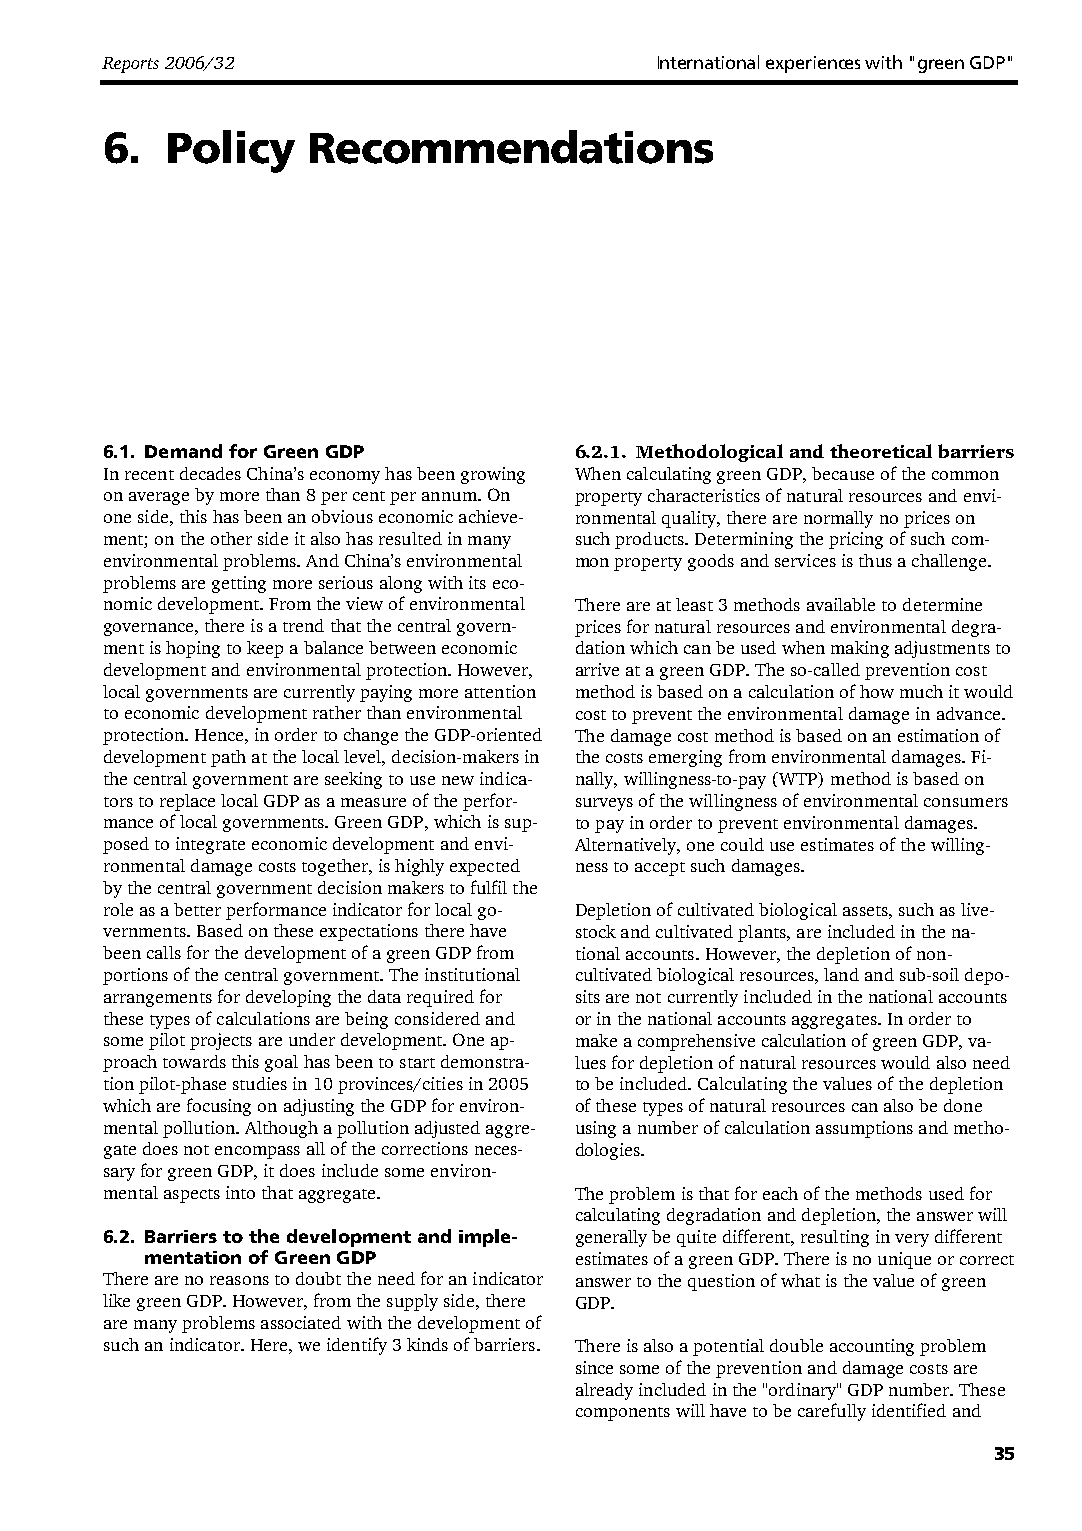  I want to click on other, so click(231, 538).
